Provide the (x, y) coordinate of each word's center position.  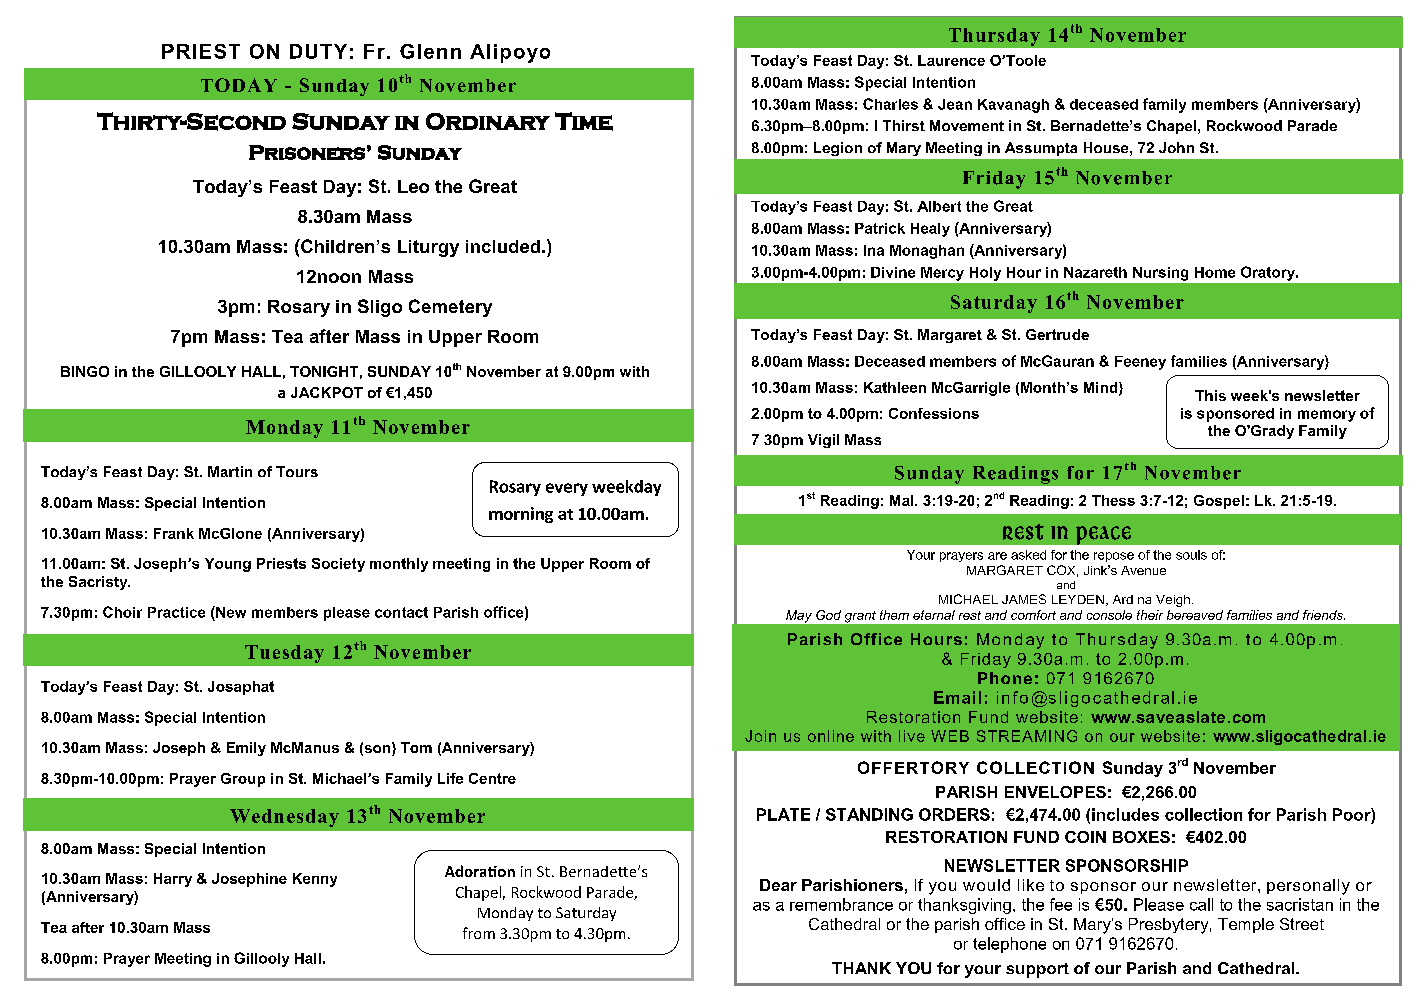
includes (1125, 814)
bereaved (1195, 615)
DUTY (318, 51)
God (828, 615)
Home (1215, 272)
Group (243, 780)
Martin (230, 471)
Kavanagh (1013, 106)
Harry (173, 880)
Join (760, 736)
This (1210, 395)
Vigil (823, 441)
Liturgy (428, 248)
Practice (176, 612)
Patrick (880, 228)
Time (584, 121)
